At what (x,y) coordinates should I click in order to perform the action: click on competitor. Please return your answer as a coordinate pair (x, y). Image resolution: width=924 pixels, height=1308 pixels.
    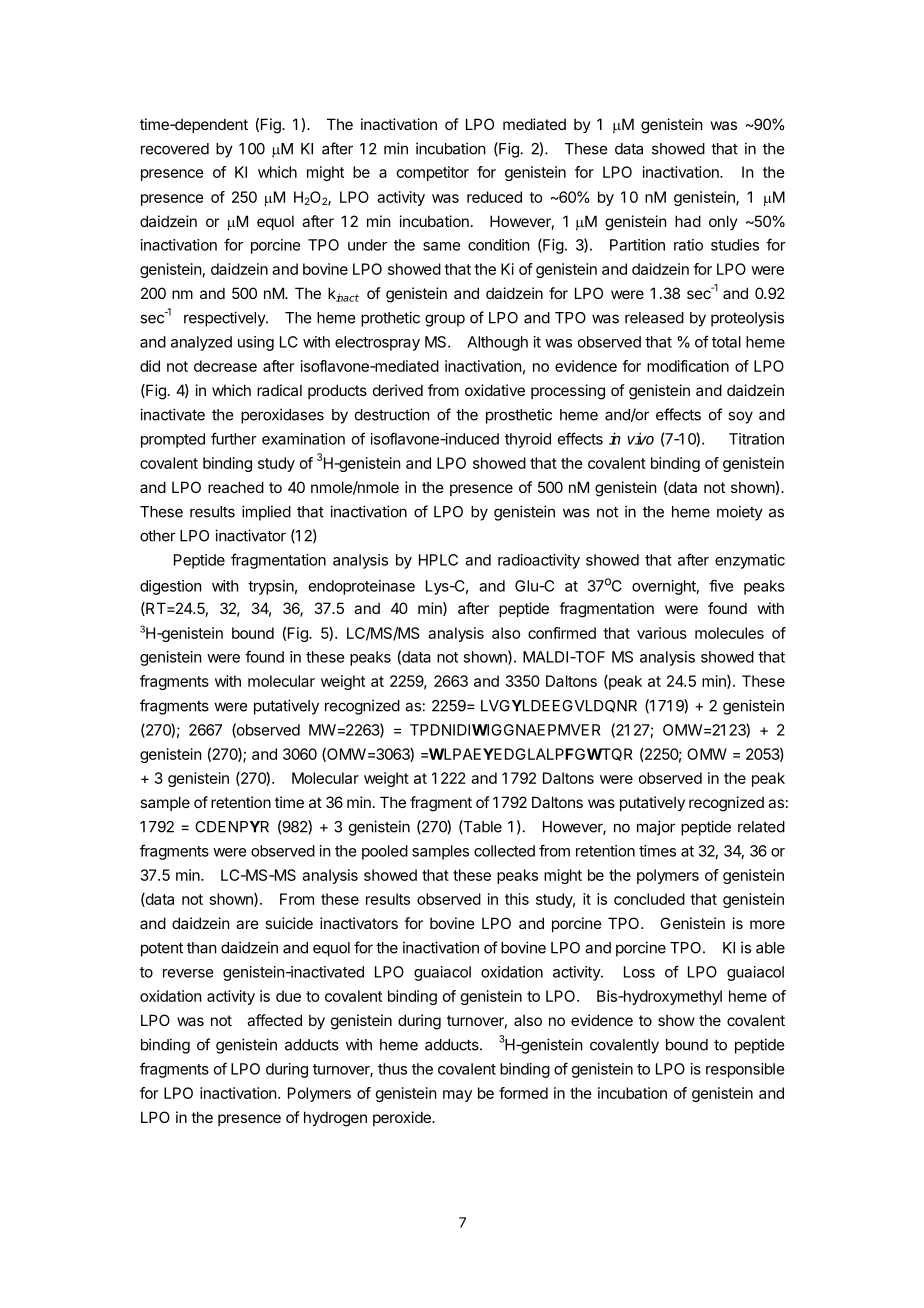
    Looking at the image, I should click on (433, 173).
